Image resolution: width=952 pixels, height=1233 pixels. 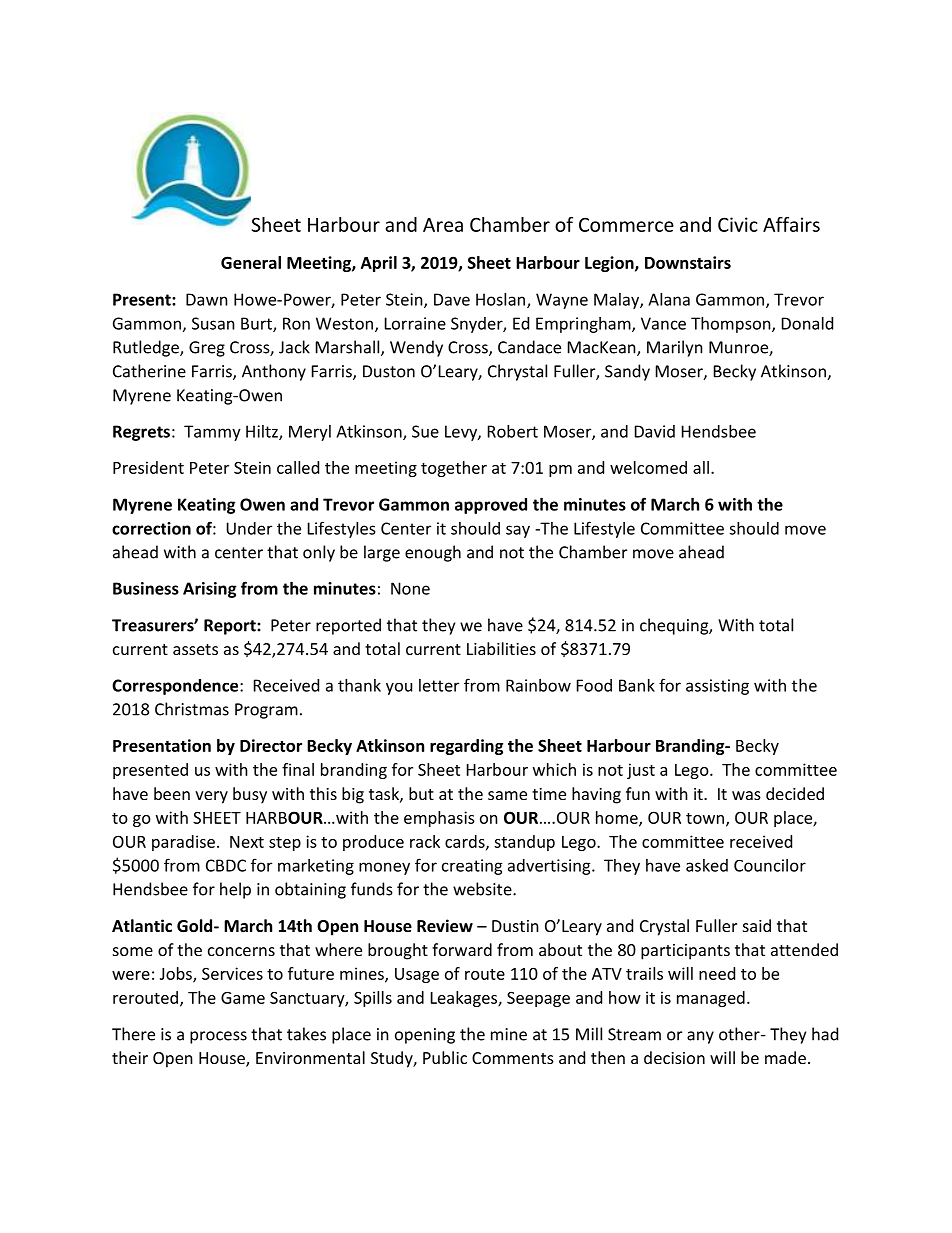 What do you see at coordinates (501, 648) in the document?
I see `Liabilities` at bounding box center [501, 648].
